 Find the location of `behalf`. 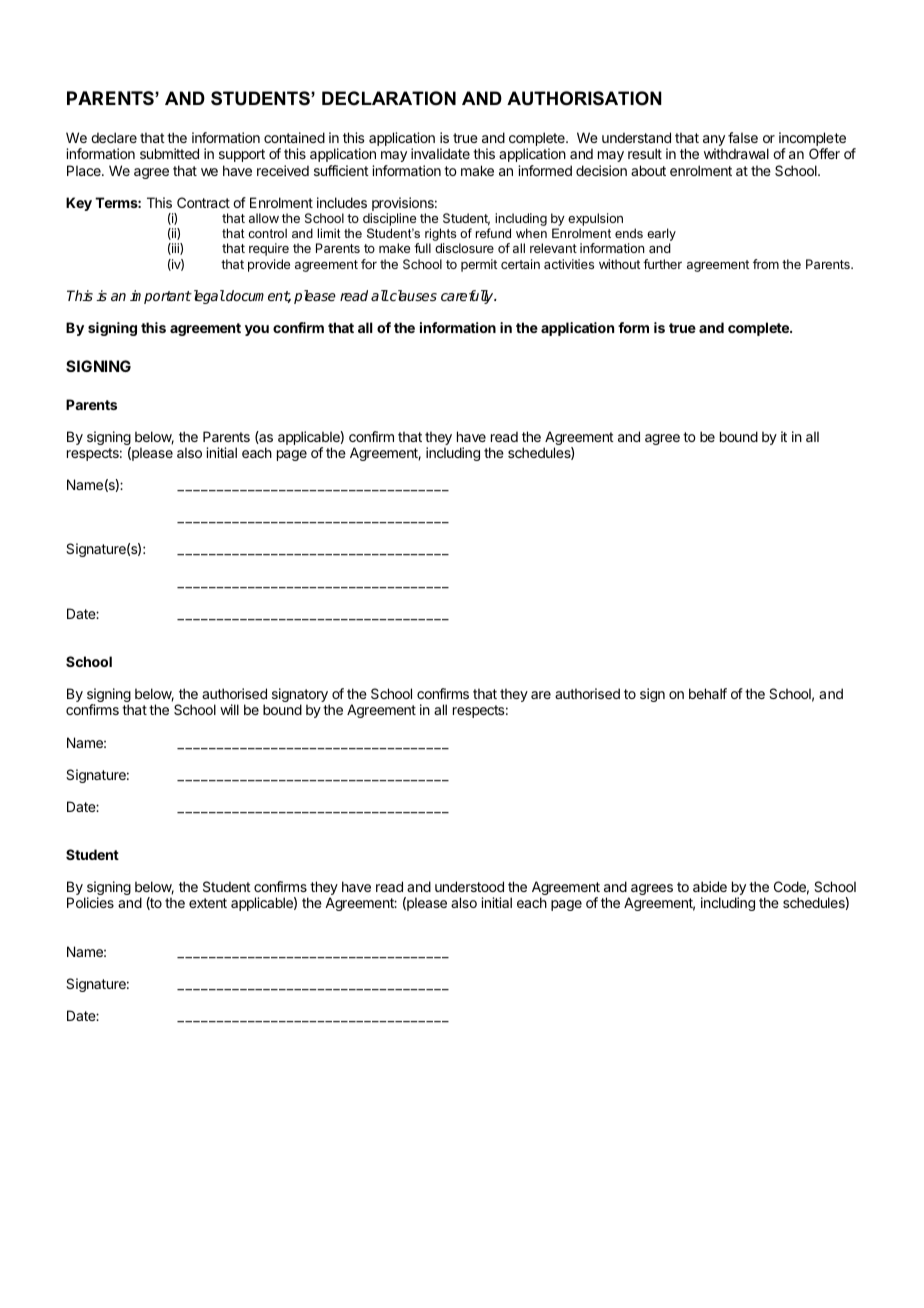

behalf is located at coordinates (708, 693).
